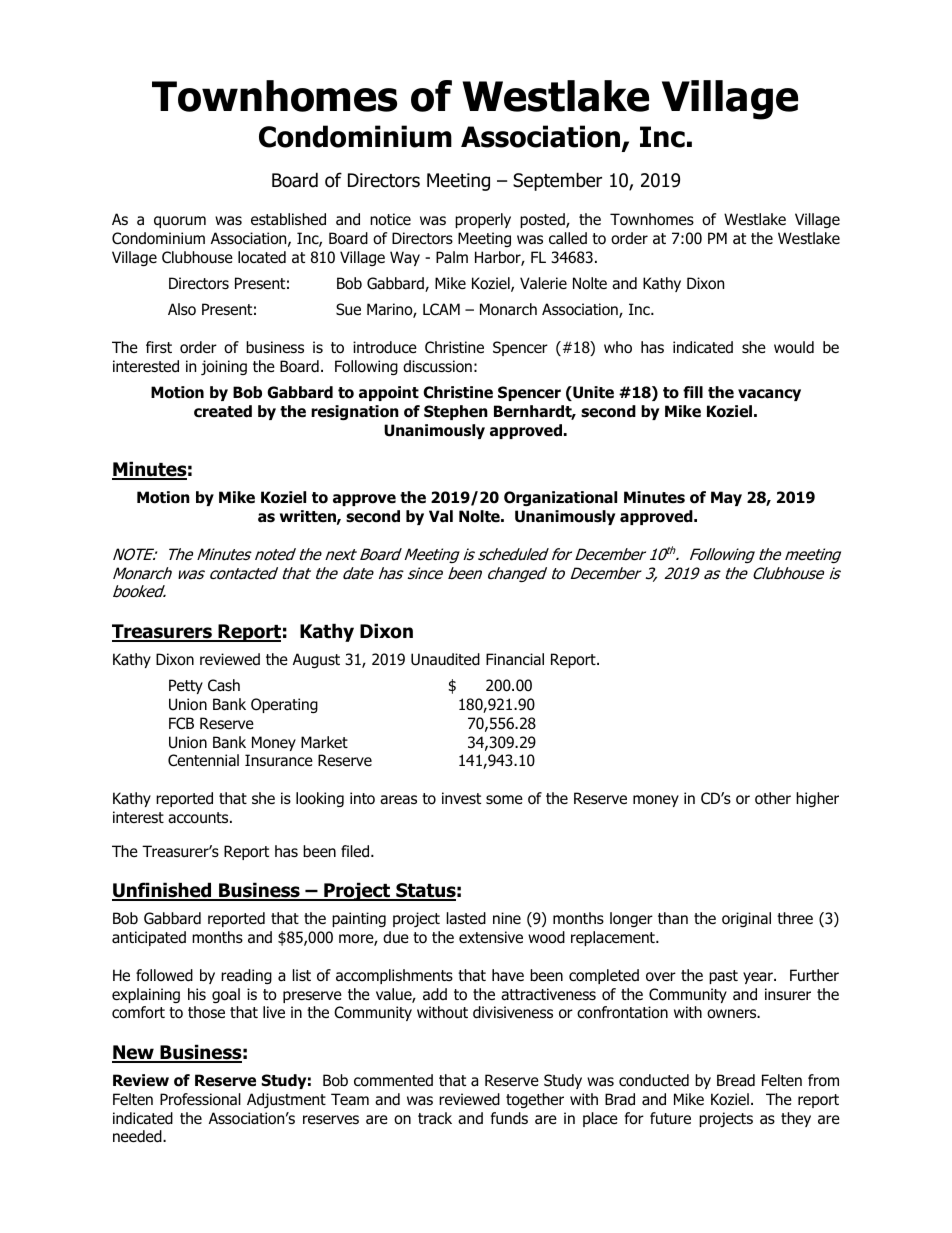 This page has width=952, height=1233. Describe the element at coordinates (509, 1118) in the page. I see `funds` at that location.
